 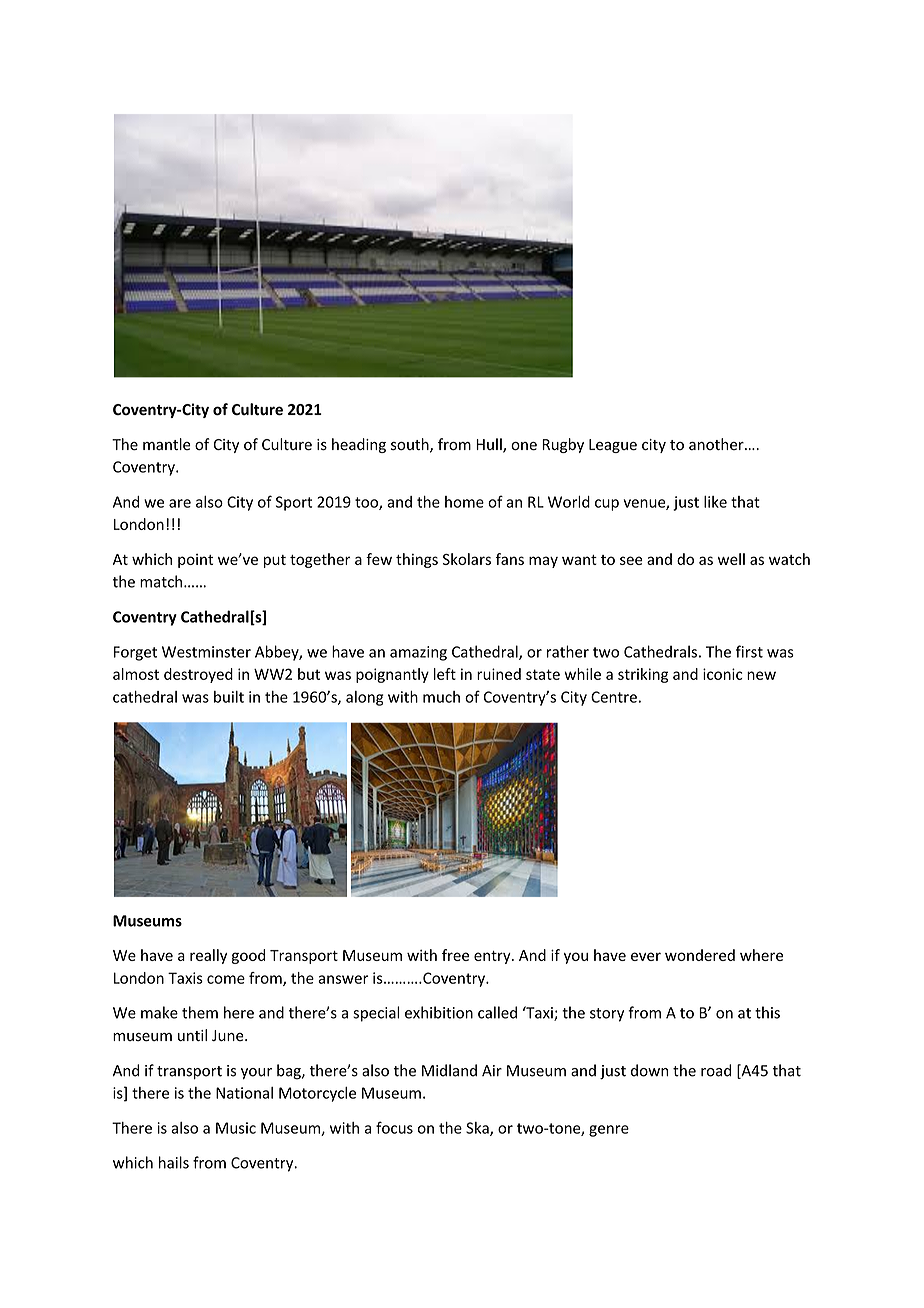 What do you see at coordinates (167, 444) in the image?
I see `mantle` at bounding box center [167, 444].
